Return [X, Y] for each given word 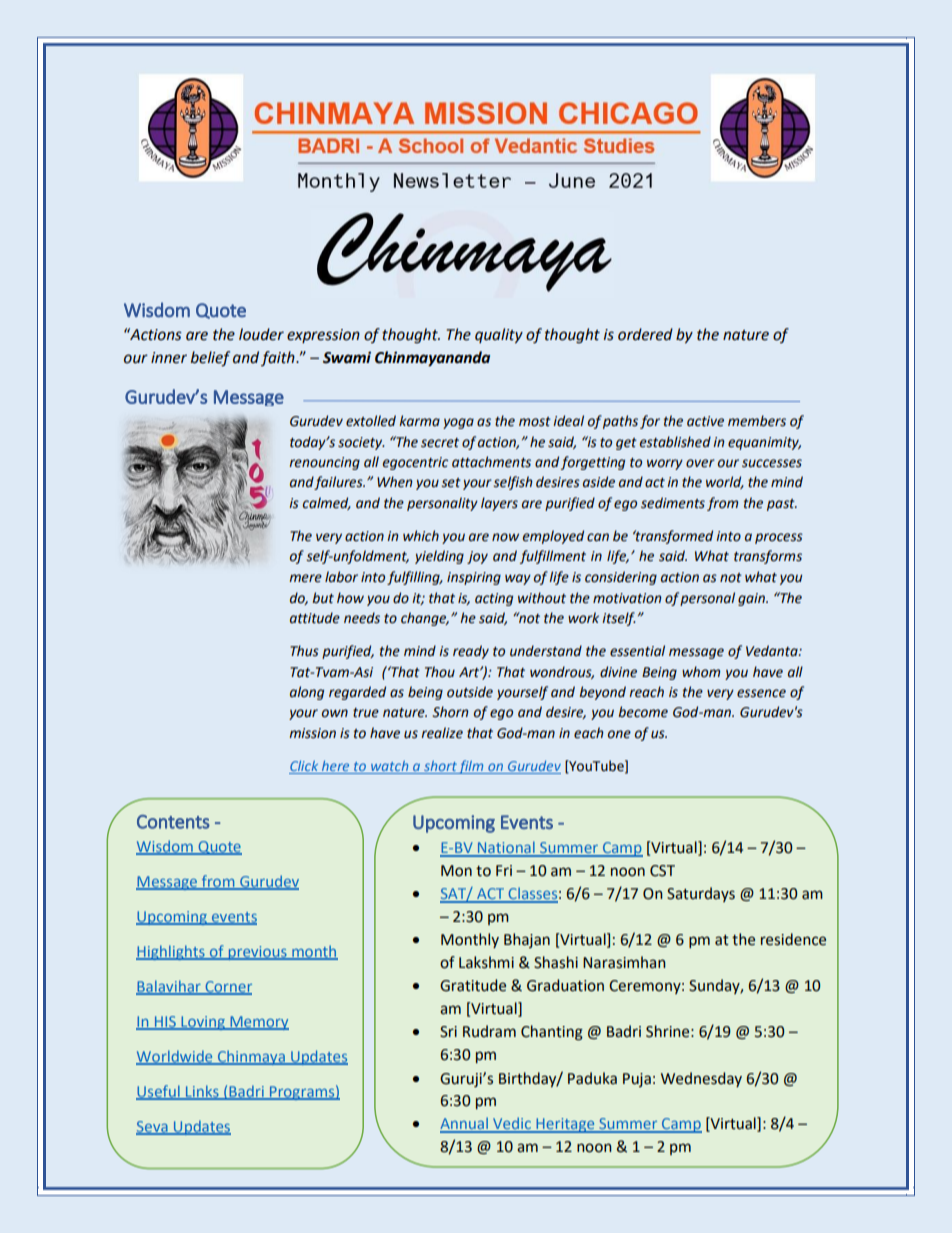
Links [202, 1092]
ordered [645, 334]
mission [312, 733]
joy [477, 557]
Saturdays [701, 894]
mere [305, 578]
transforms [768, 557]
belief [210, 359]
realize [442, 733]
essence [761, 693]
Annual [465, 1124]
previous [257, 953]
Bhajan [527, 940]
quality [499, 336]
